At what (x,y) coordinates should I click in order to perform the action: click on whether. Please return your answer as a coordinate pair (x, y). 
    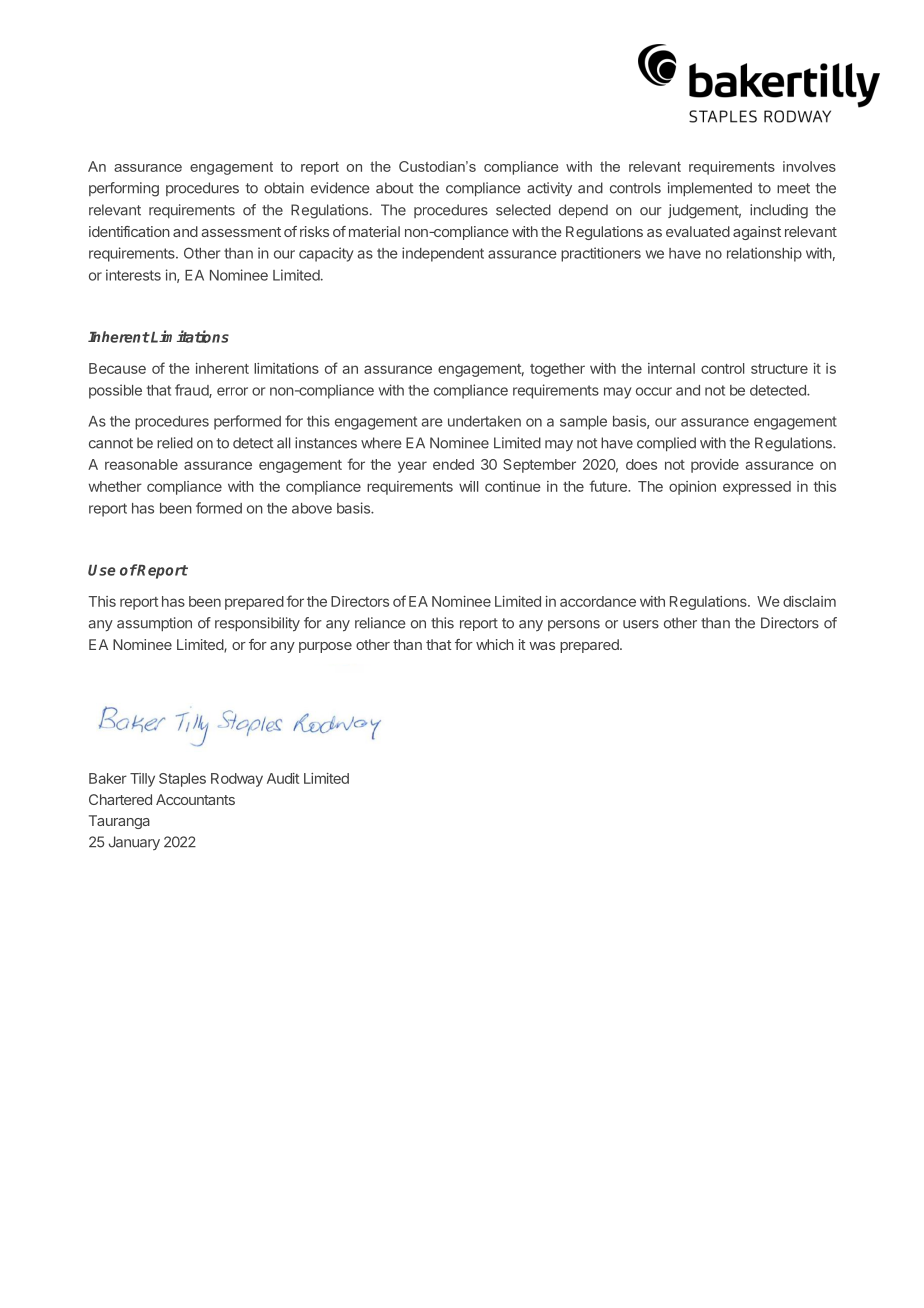
    Looking at the image, I should click on (115, 486).
